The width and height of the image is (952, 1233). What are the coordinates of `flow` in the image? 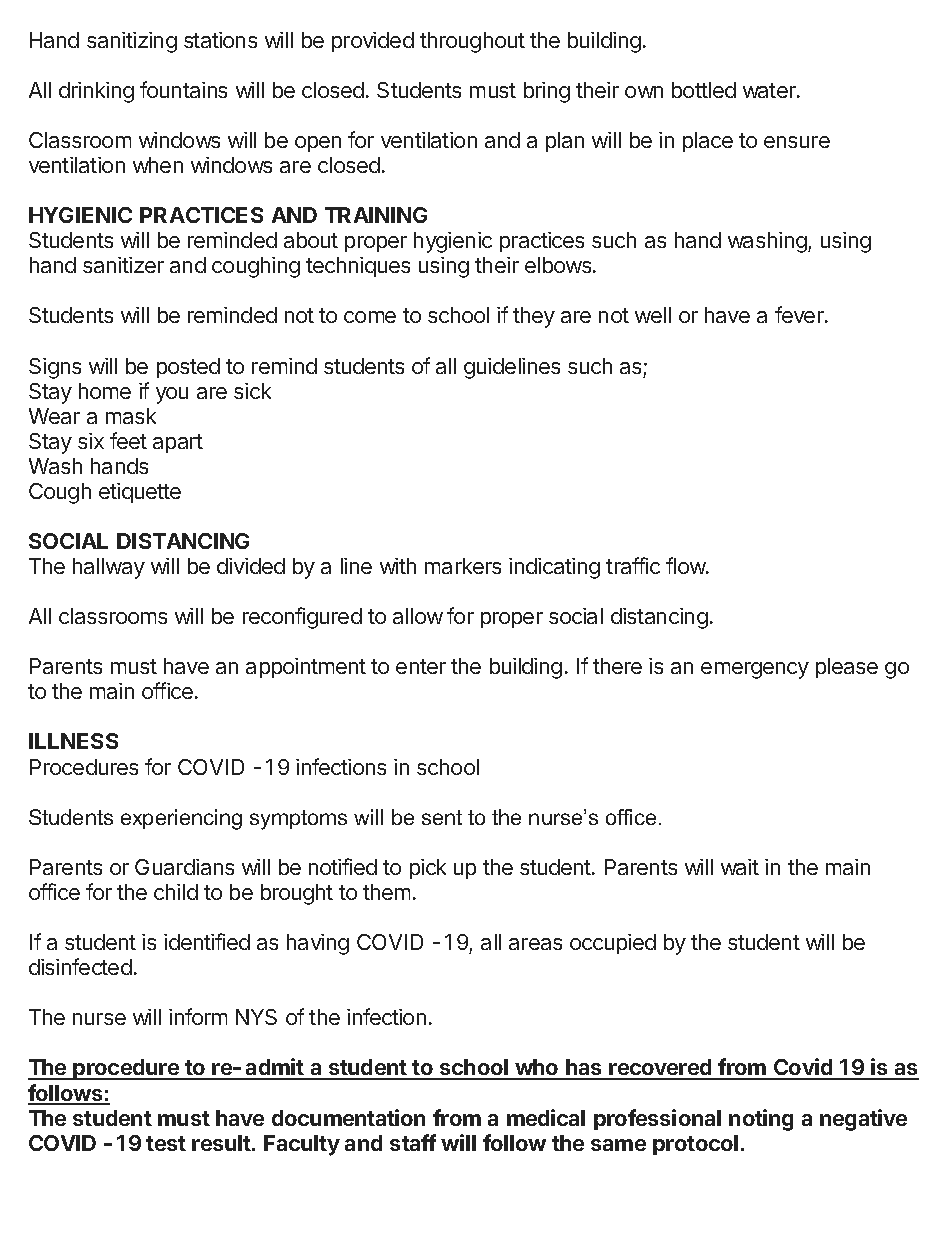 It's located at (686, 565).
